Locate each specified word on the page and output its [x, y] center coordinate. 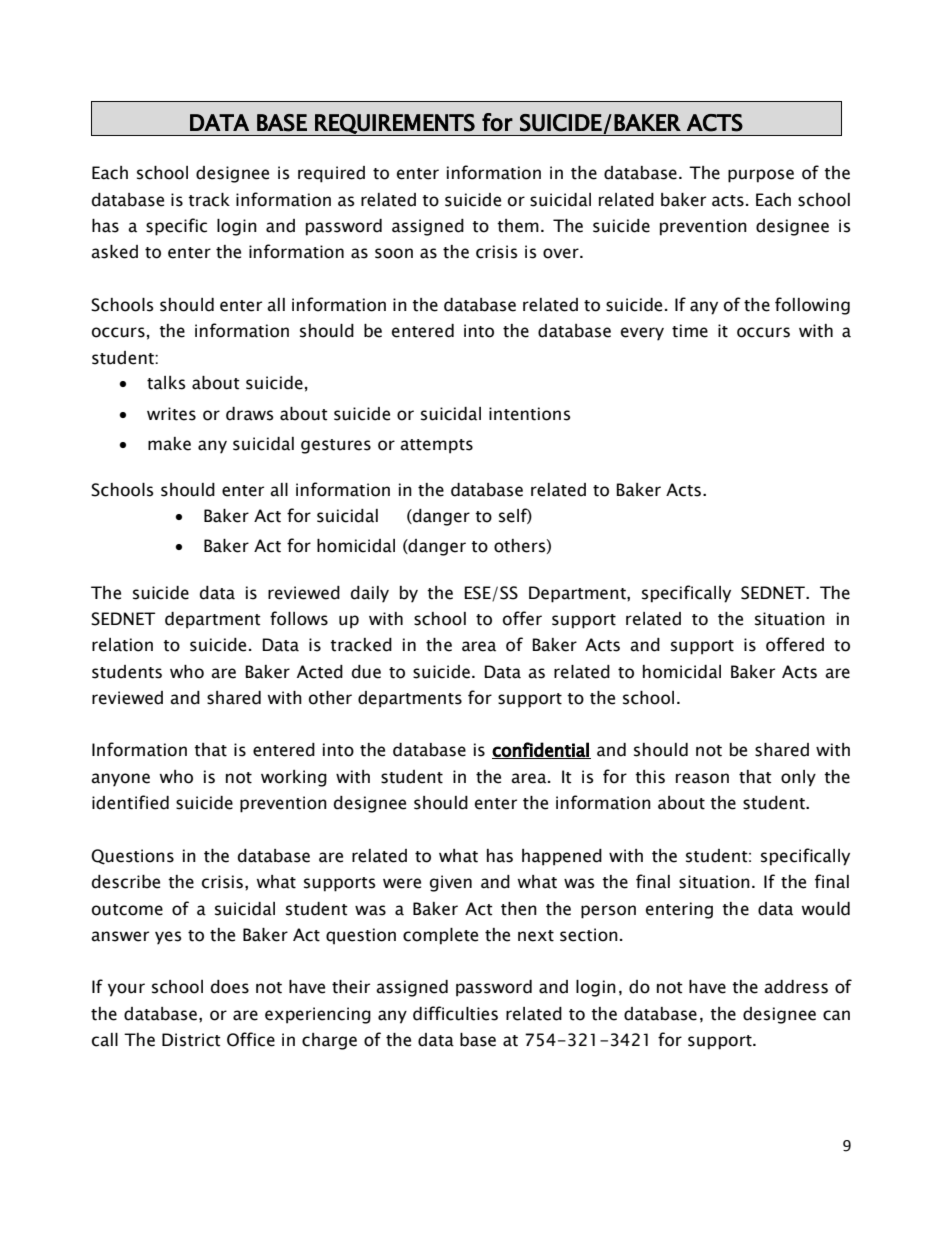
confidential [541, 750]
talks [166, 383]
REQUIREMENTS [395, 125]
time [690, 331]
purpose [761, 176]
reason [702, 778]
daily [370, 594]
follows [299, 618]
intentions [530, 414]
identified [130, 802]
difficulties [455, 1013]
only [798, 778]
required [331, 174]
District [191, 1040]
